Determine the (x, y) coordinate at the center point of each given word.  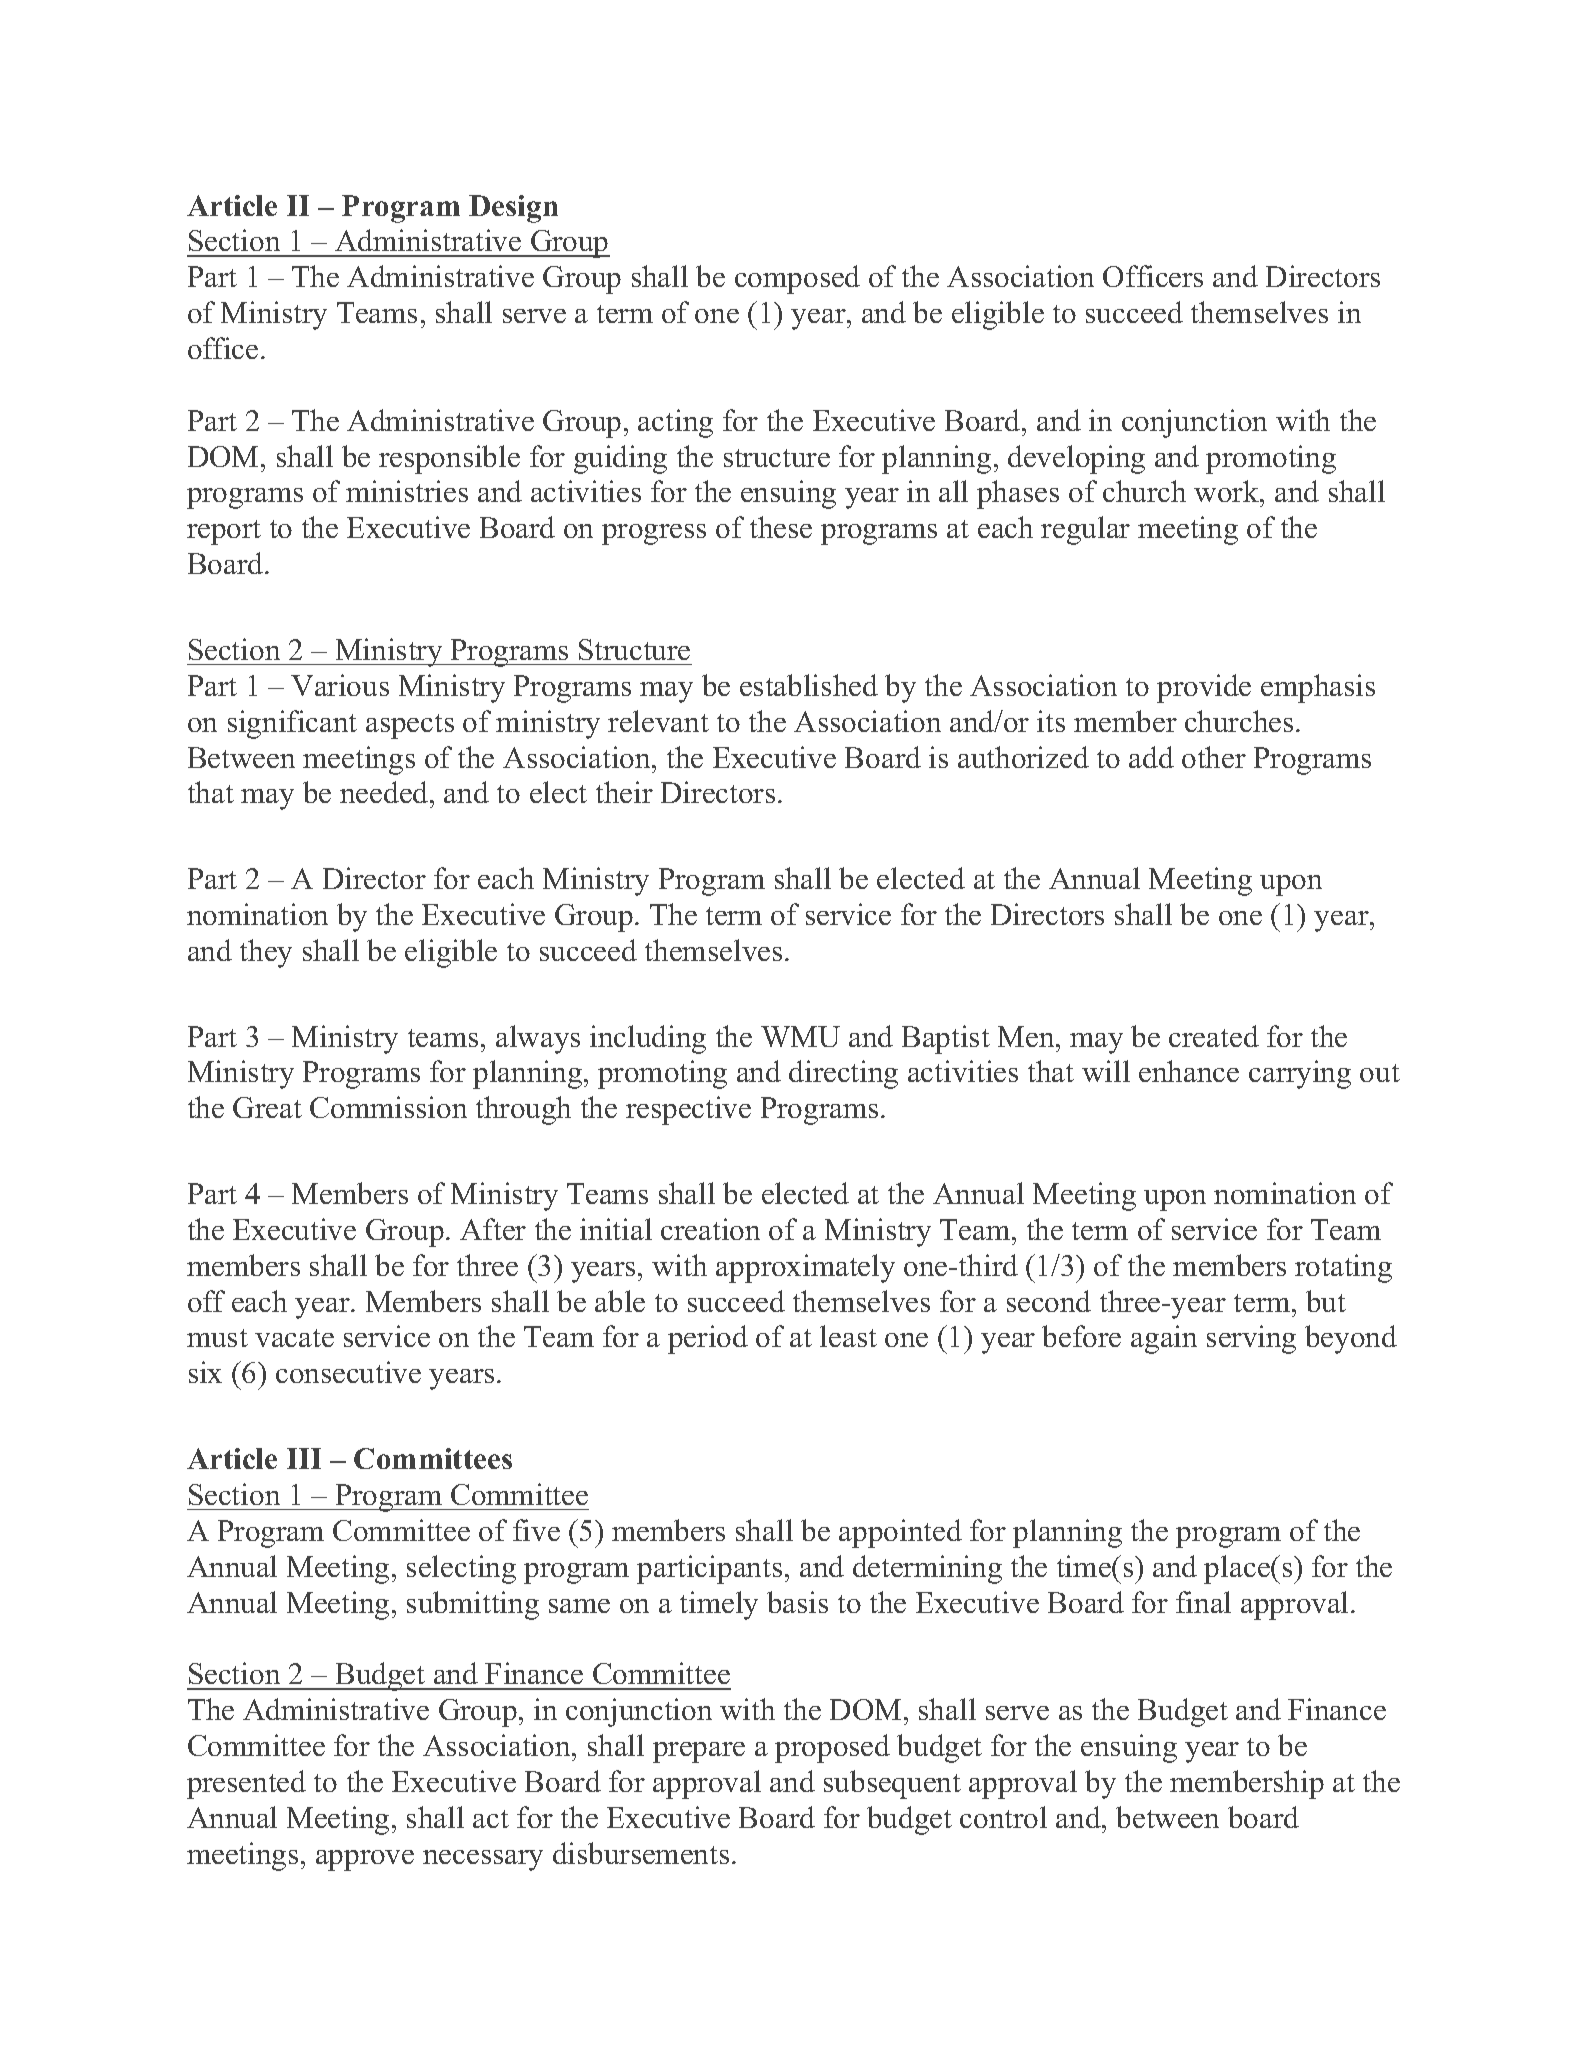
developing (1076, 459)
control (1003, 1817)
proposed (832, 1748)
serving (1251, 1339)
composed (797, 279)
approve (365, 1860)
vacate (294, 1338)
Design (513, 209)
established (809, 685)
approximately (805, 1268)
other (1214, 757)
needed (385, 792)
